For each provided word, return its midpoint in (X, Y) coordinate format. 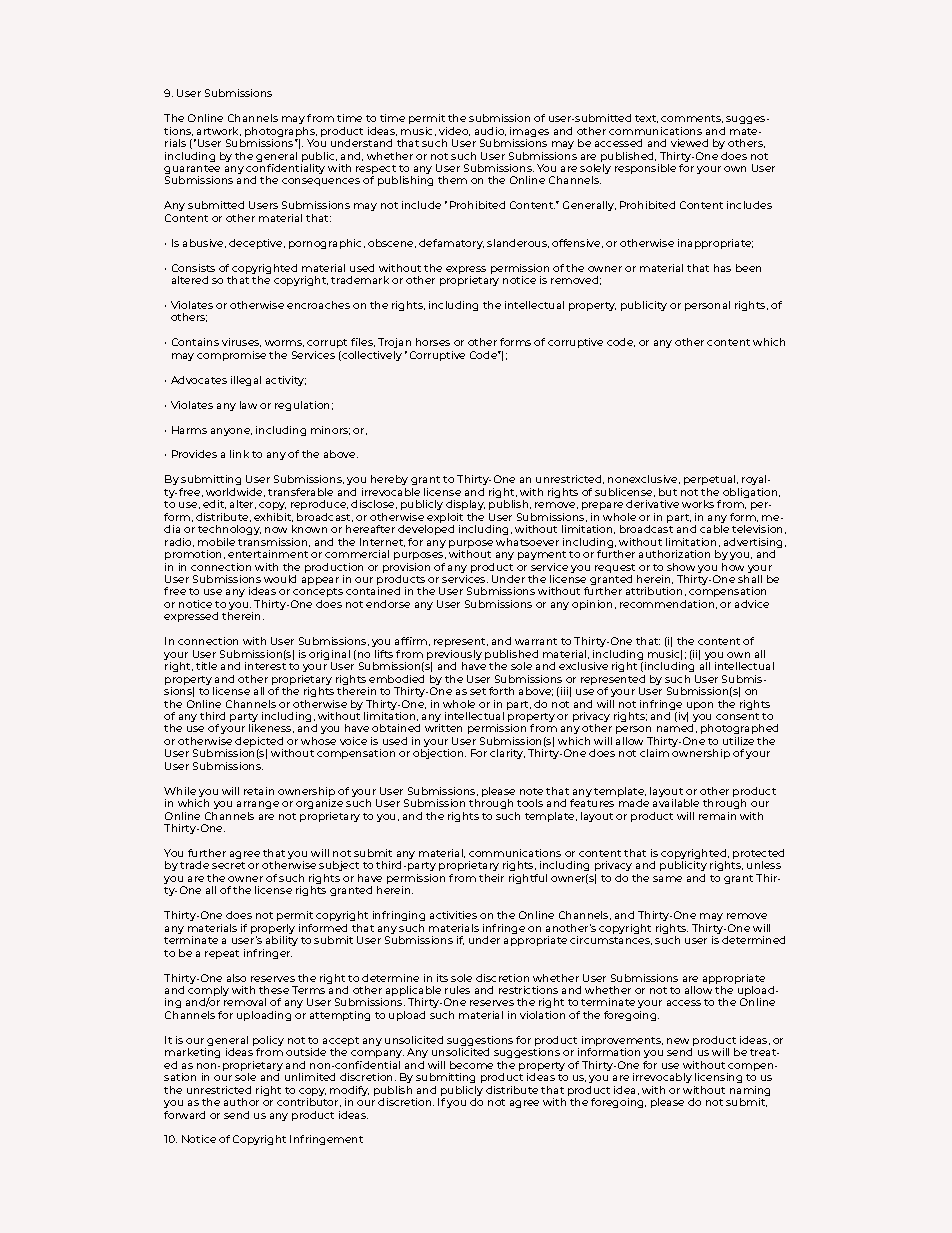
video (454, 131)
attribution (654, 591)
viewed (689, 143)
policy (268, 1042)
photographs (281, 133)
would (280, 579)
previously (454, 656)
